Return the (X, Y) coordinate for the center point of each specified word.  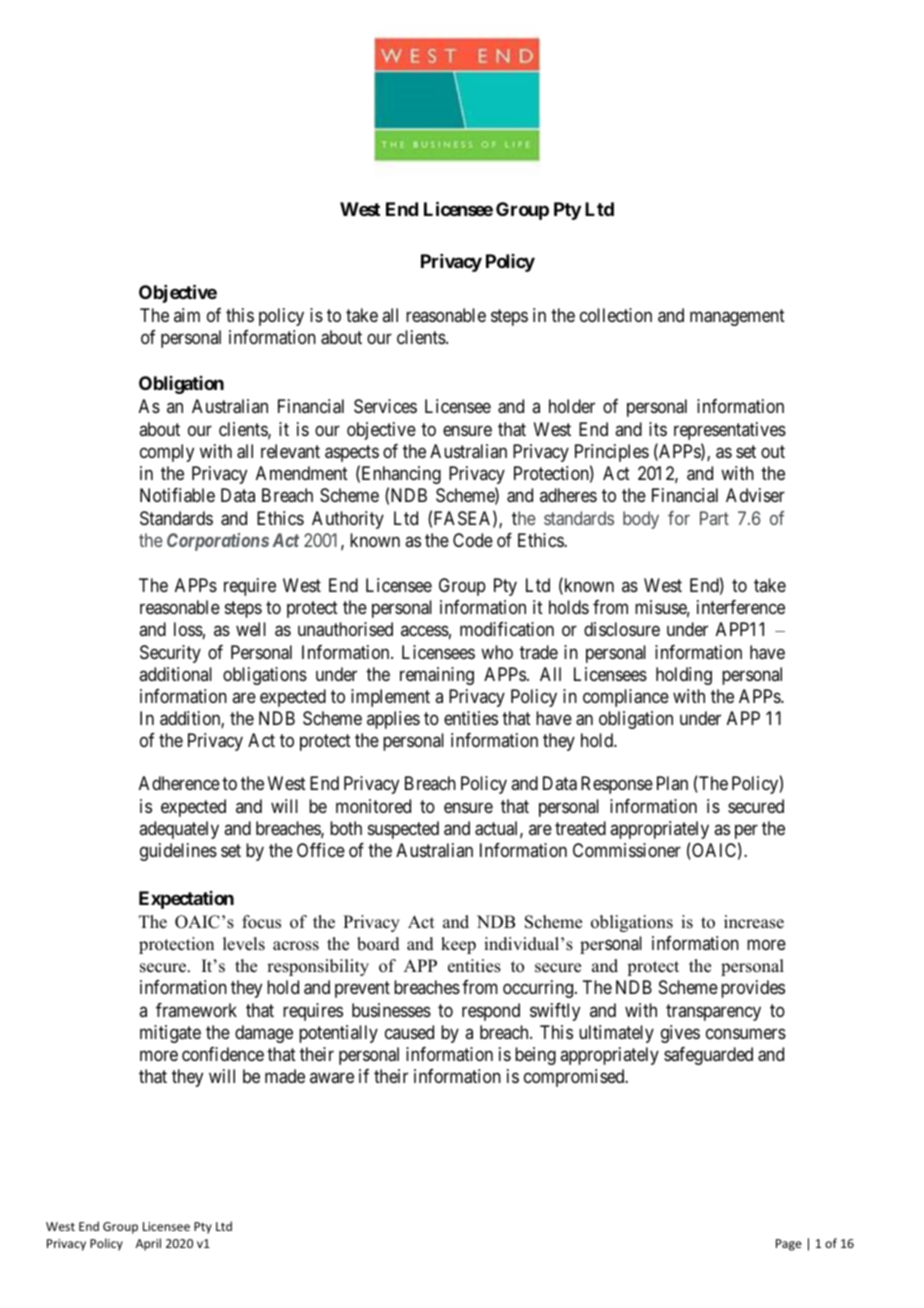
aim (187, 315)
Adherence (179, 783)
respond (491, 1012)
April (148, 1244)
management (737, 317)
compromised (575, 1078)
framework (196, 1010)
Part (714, 518)
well (251, 629)
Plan (672, 783)
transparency (713, 1012)
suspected (403, 830)
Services (385, 406)
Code (473, 540)
